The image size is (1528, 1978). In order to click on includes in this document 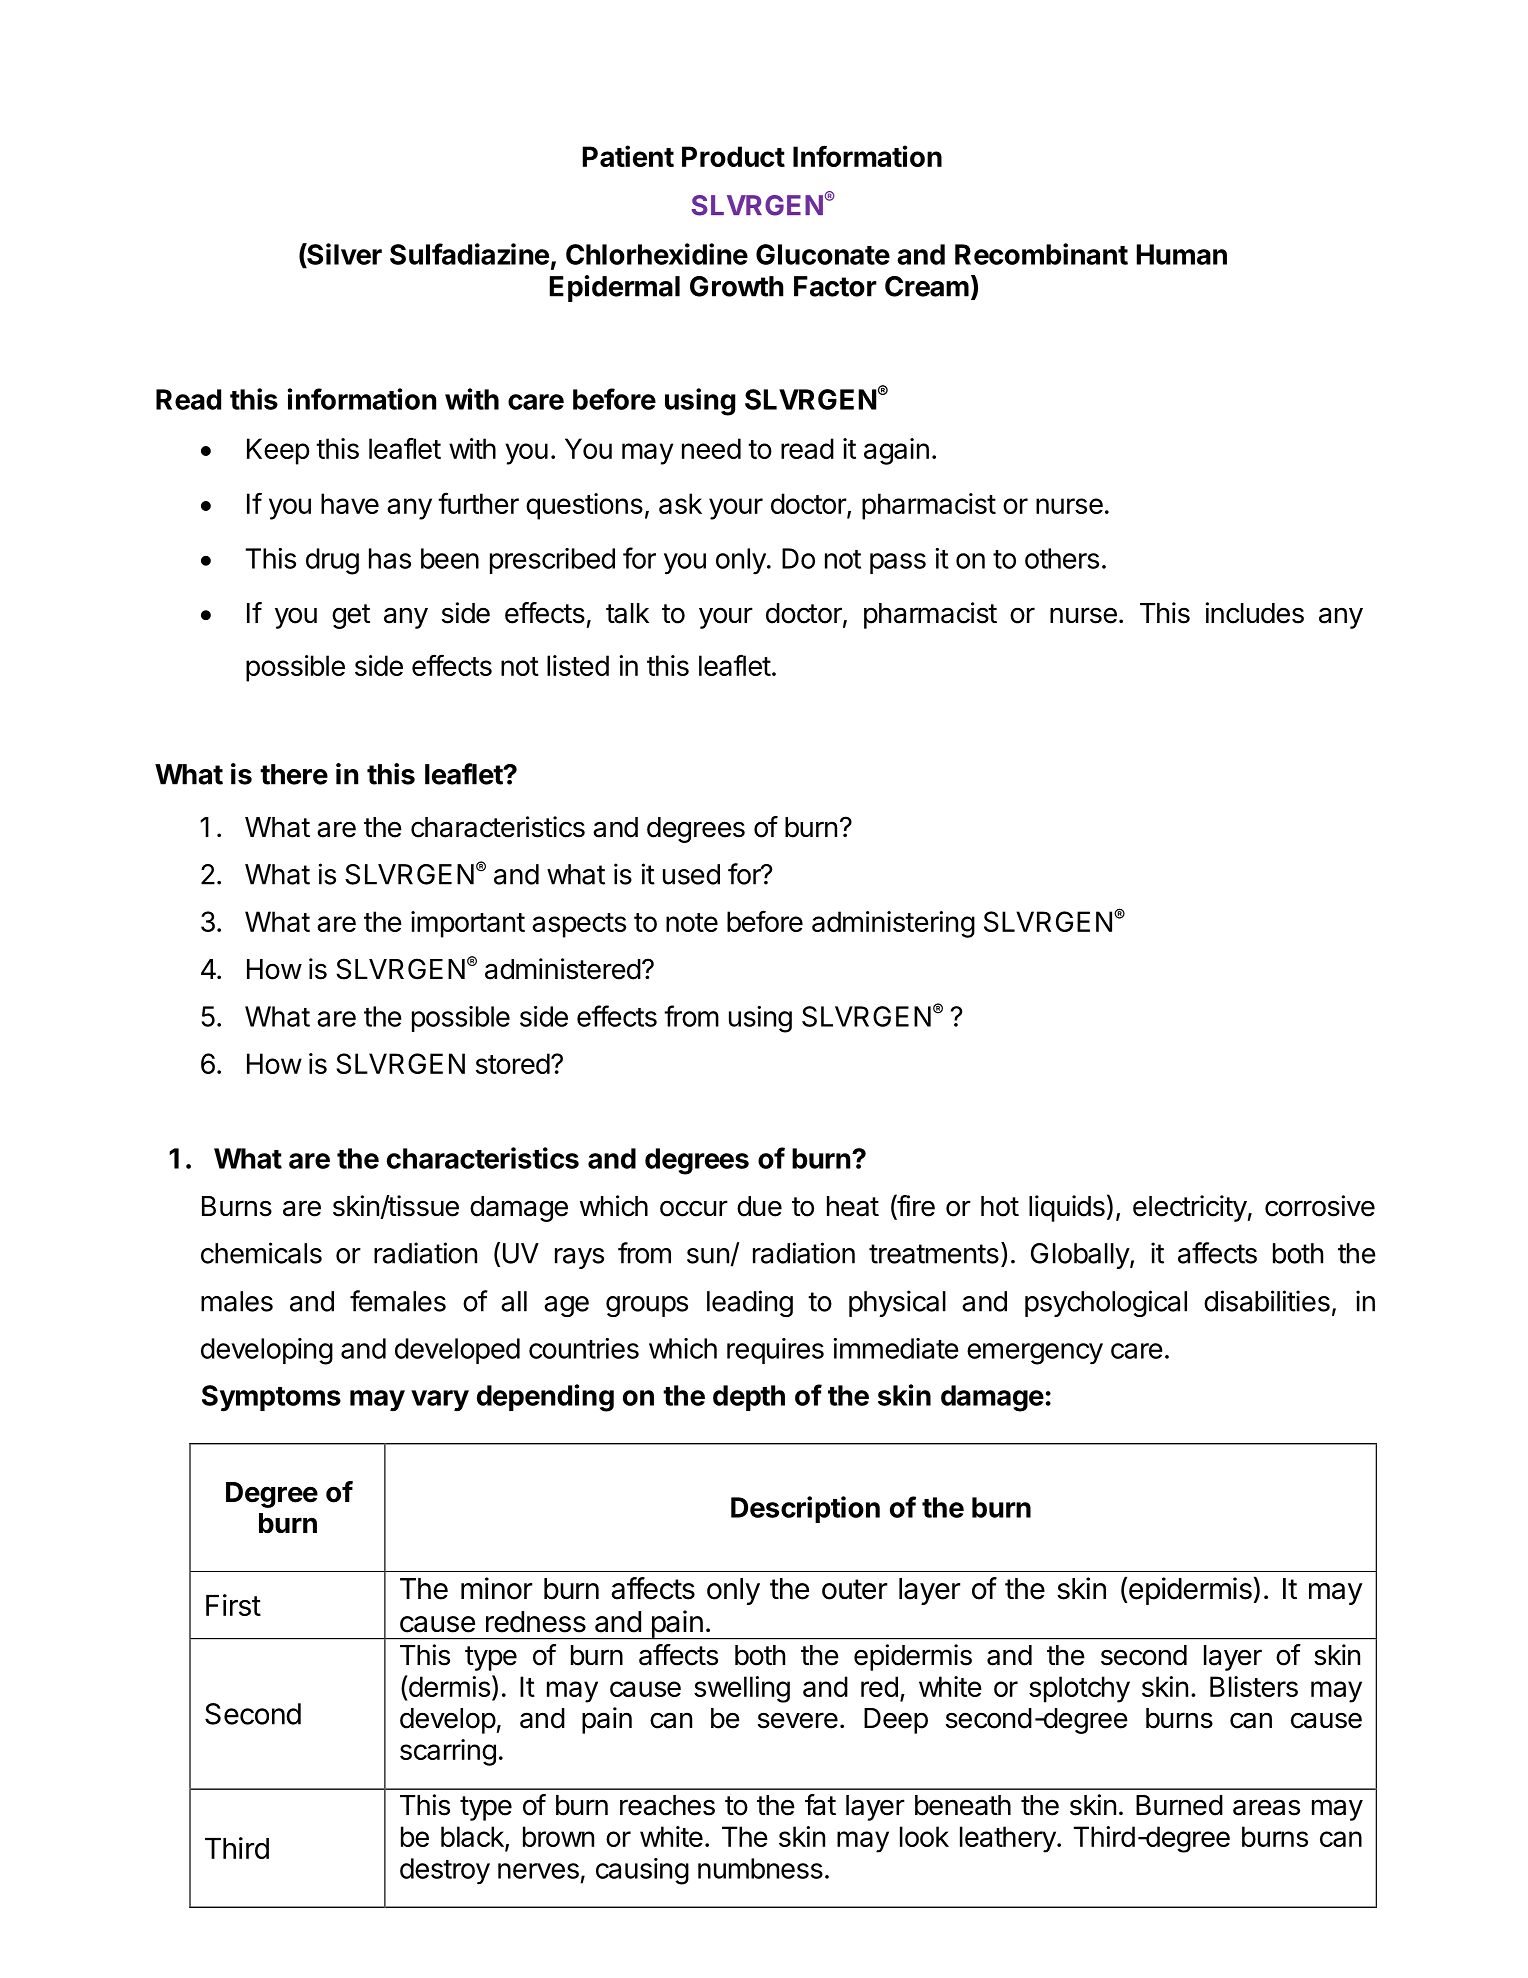, I will do `click(1255, 613)`.
